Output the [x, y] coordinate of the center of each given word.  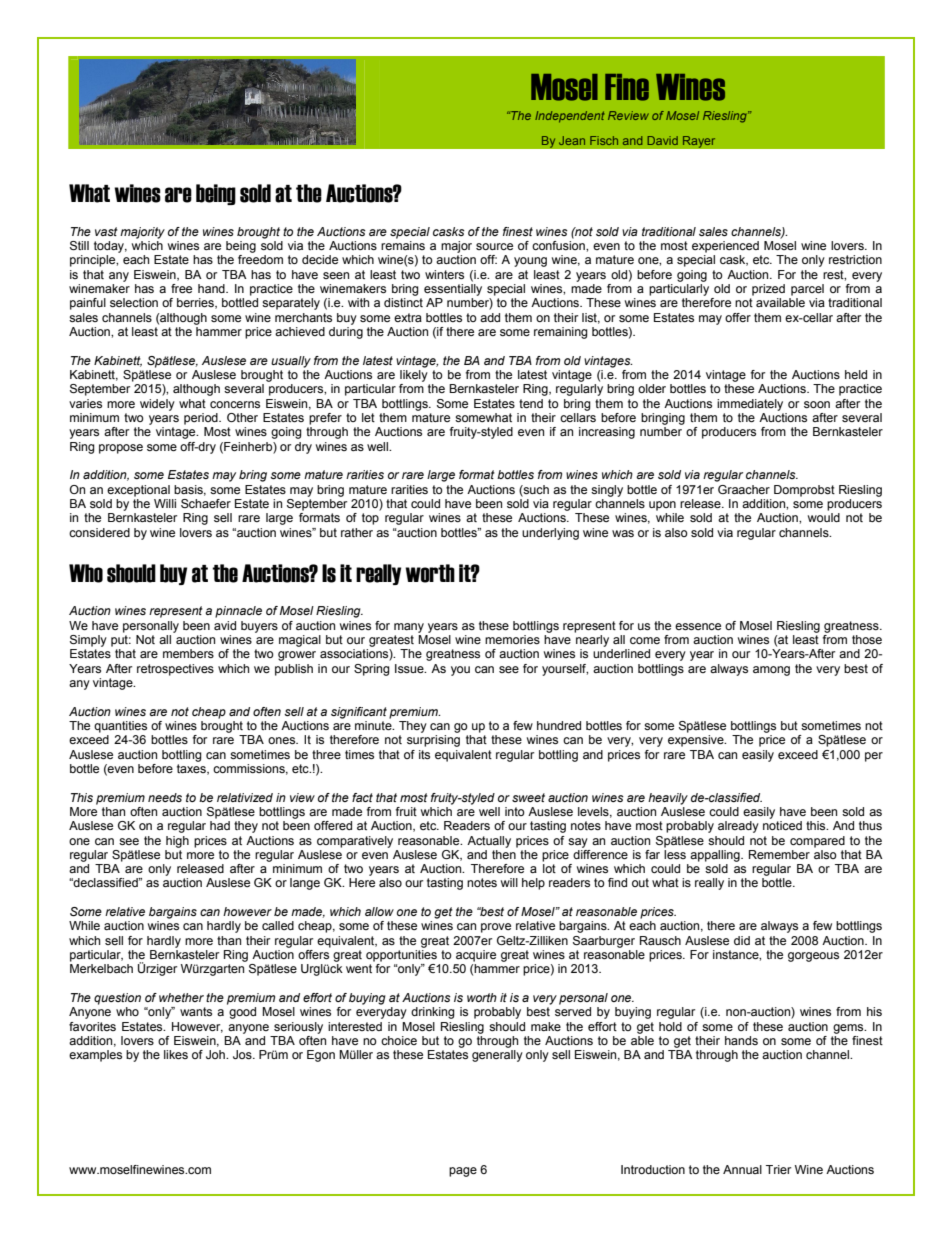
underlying [550, 534]
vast [106, 231]
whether [181, 997]
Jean [572, 140]
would [824, 517]
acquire [476, 956]
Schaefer [206, 503]
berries [196, 303]
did [742, 940]
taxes [192, 769]
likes [176, 1054]
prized [768, 290]
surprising [433, 741]
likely [414, 376]
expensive [697, 741]
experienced [725, 247]
